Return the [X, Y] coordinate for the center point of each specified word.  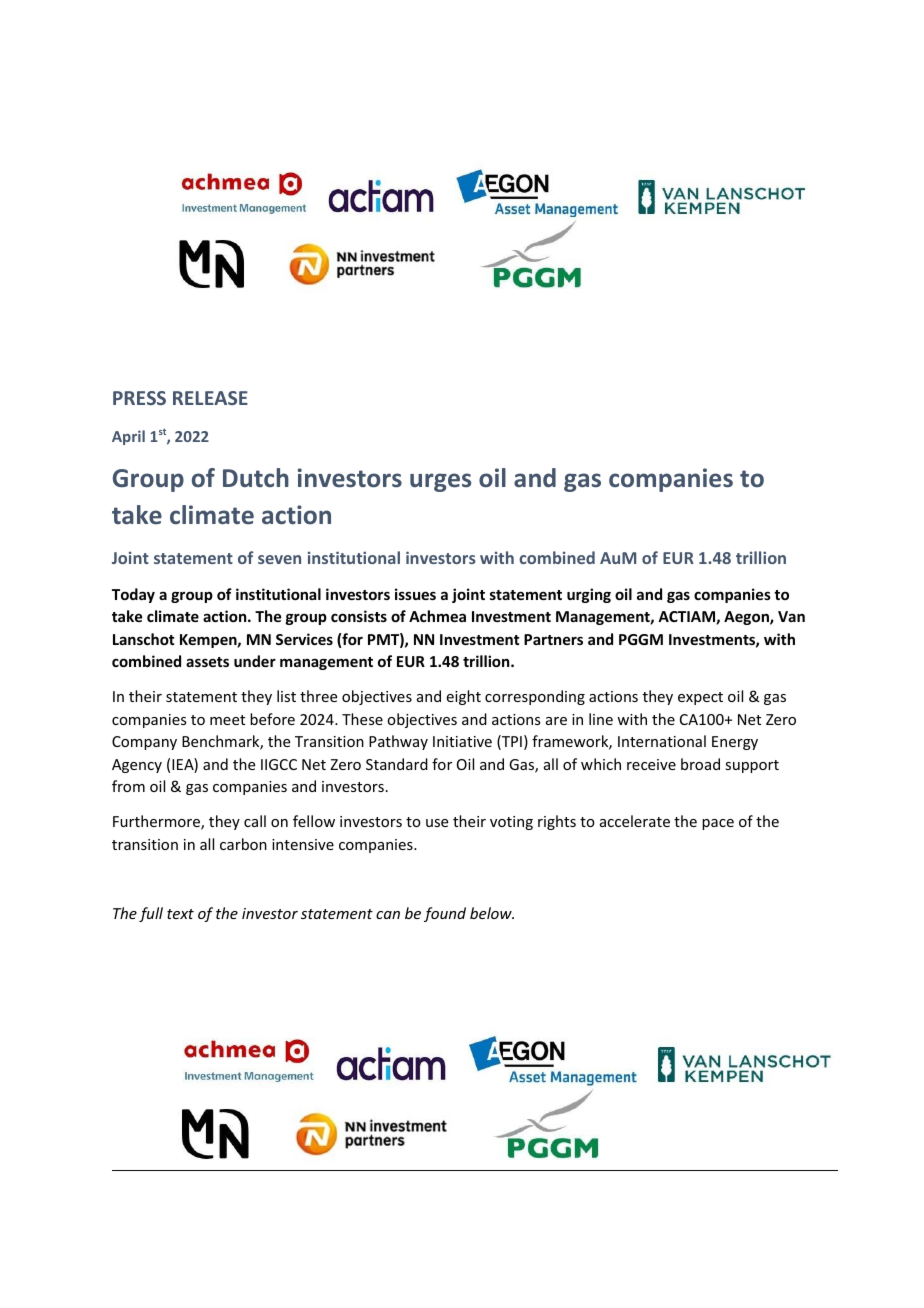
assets [207, 662]
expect [700, 698]
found [445, 914]
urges [440, 482]
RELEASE [210, 398]
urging [589, 595]
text [180, 914]
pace [718, 824]
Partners [553, 639]
